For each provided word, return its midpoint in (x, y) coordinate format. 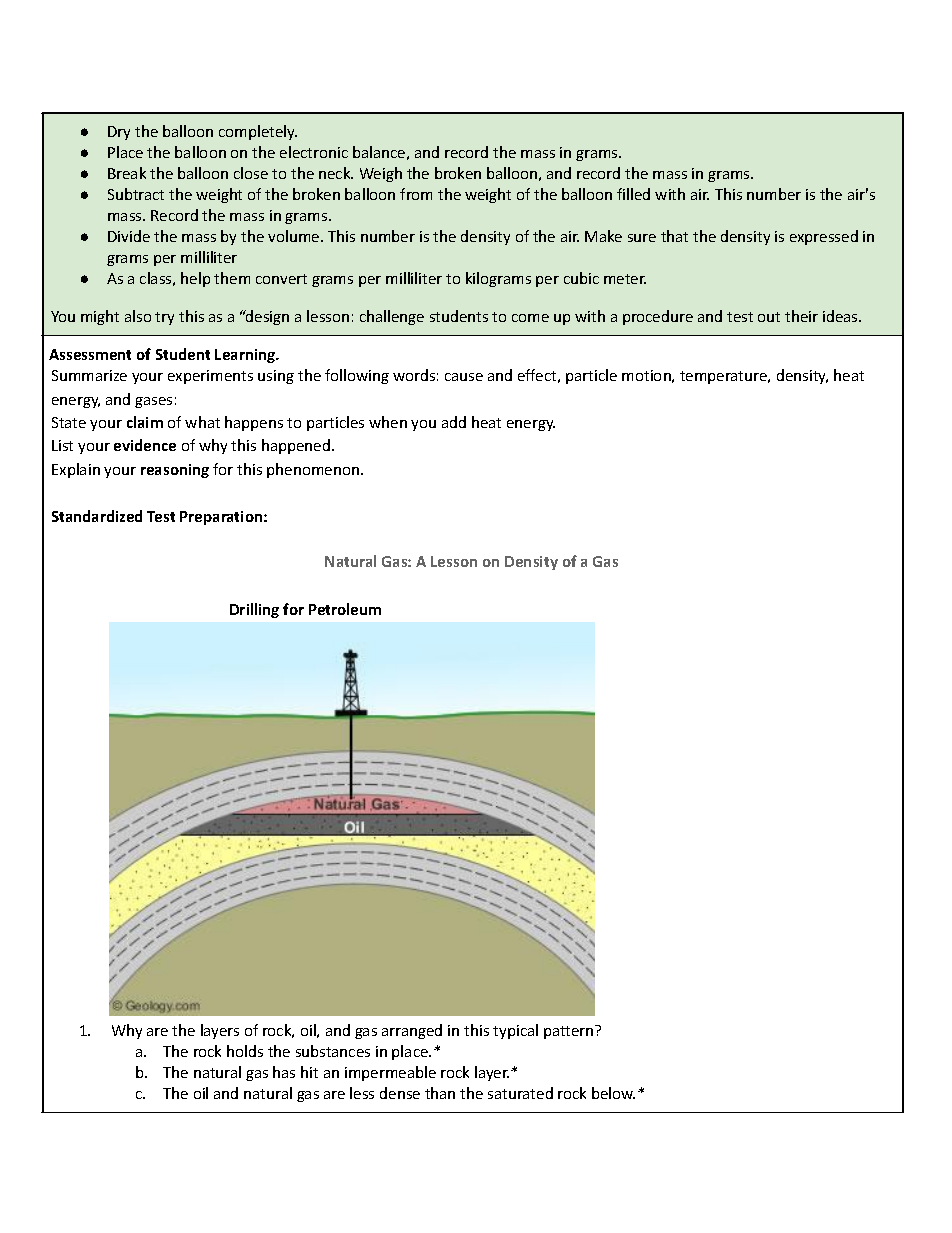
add (454, 422)
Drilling (254, 610)
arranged (412, 1031)
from (416, 194)
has (284, 1072)
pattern (570, 1032)
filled (633, 194)
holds (245, 1051)
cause (464, 377)
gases (153, 402)
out (769, 317)
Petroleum (345, 609)
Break (127, 173)
